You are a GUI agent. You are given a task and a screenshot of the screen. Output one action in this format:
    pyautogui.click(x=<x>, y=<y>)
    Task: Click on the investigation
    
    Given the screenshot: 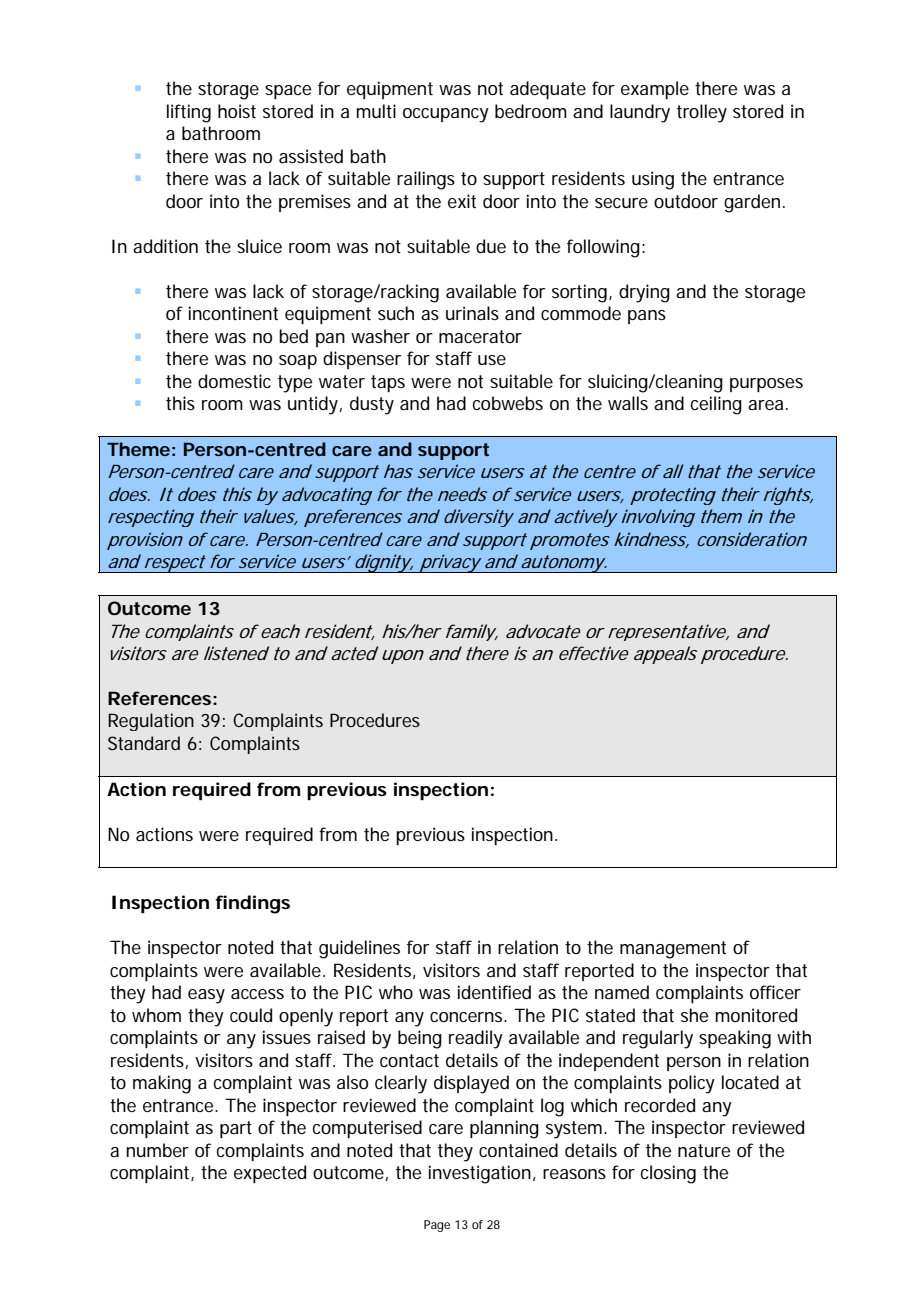 What is the action you would take?
    pyautogui.click(x=480, y=1174)
